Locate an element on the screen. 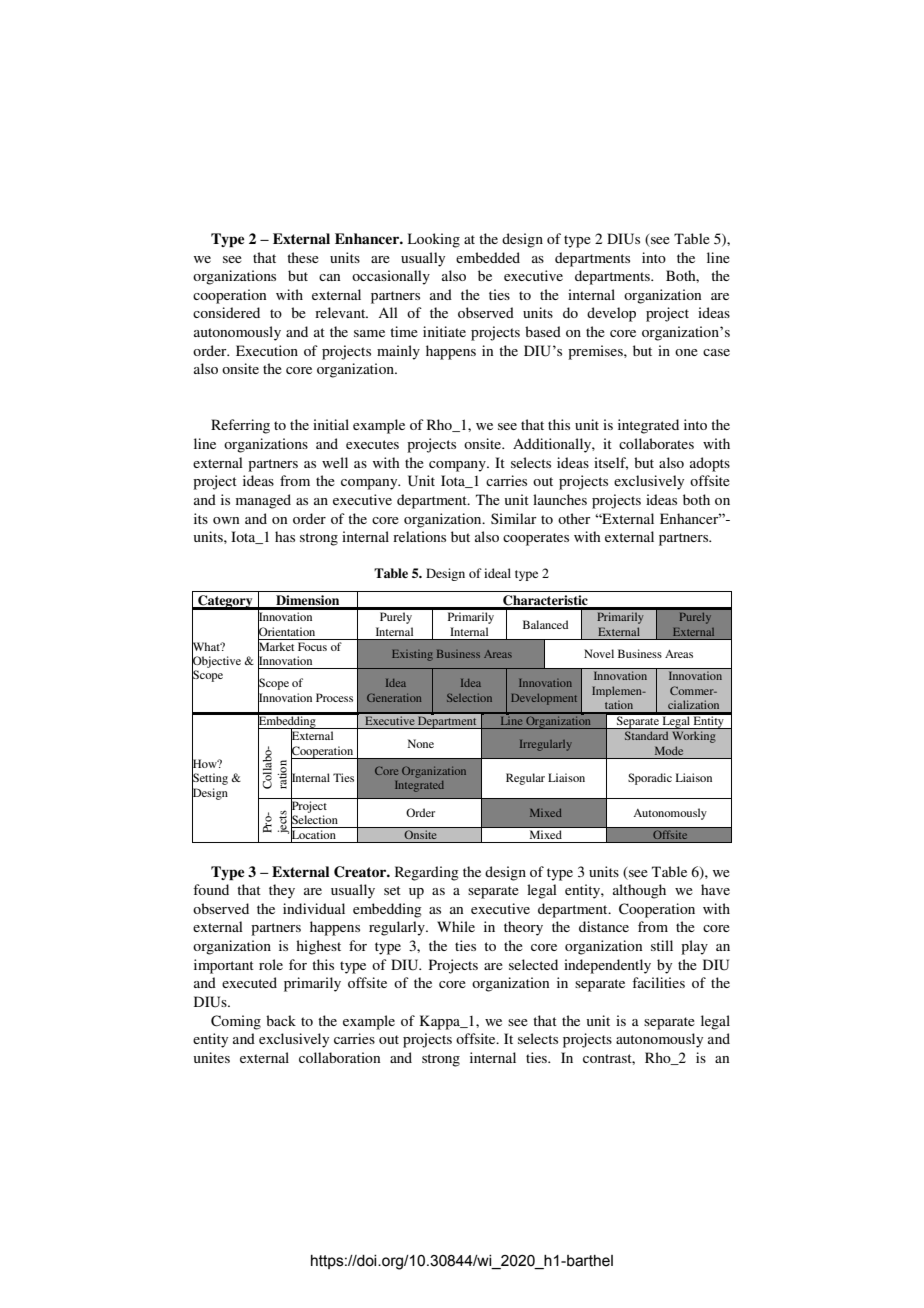 The height and width of the screenshot is (1308, 924). managed is located at coordinates (263, 501).
